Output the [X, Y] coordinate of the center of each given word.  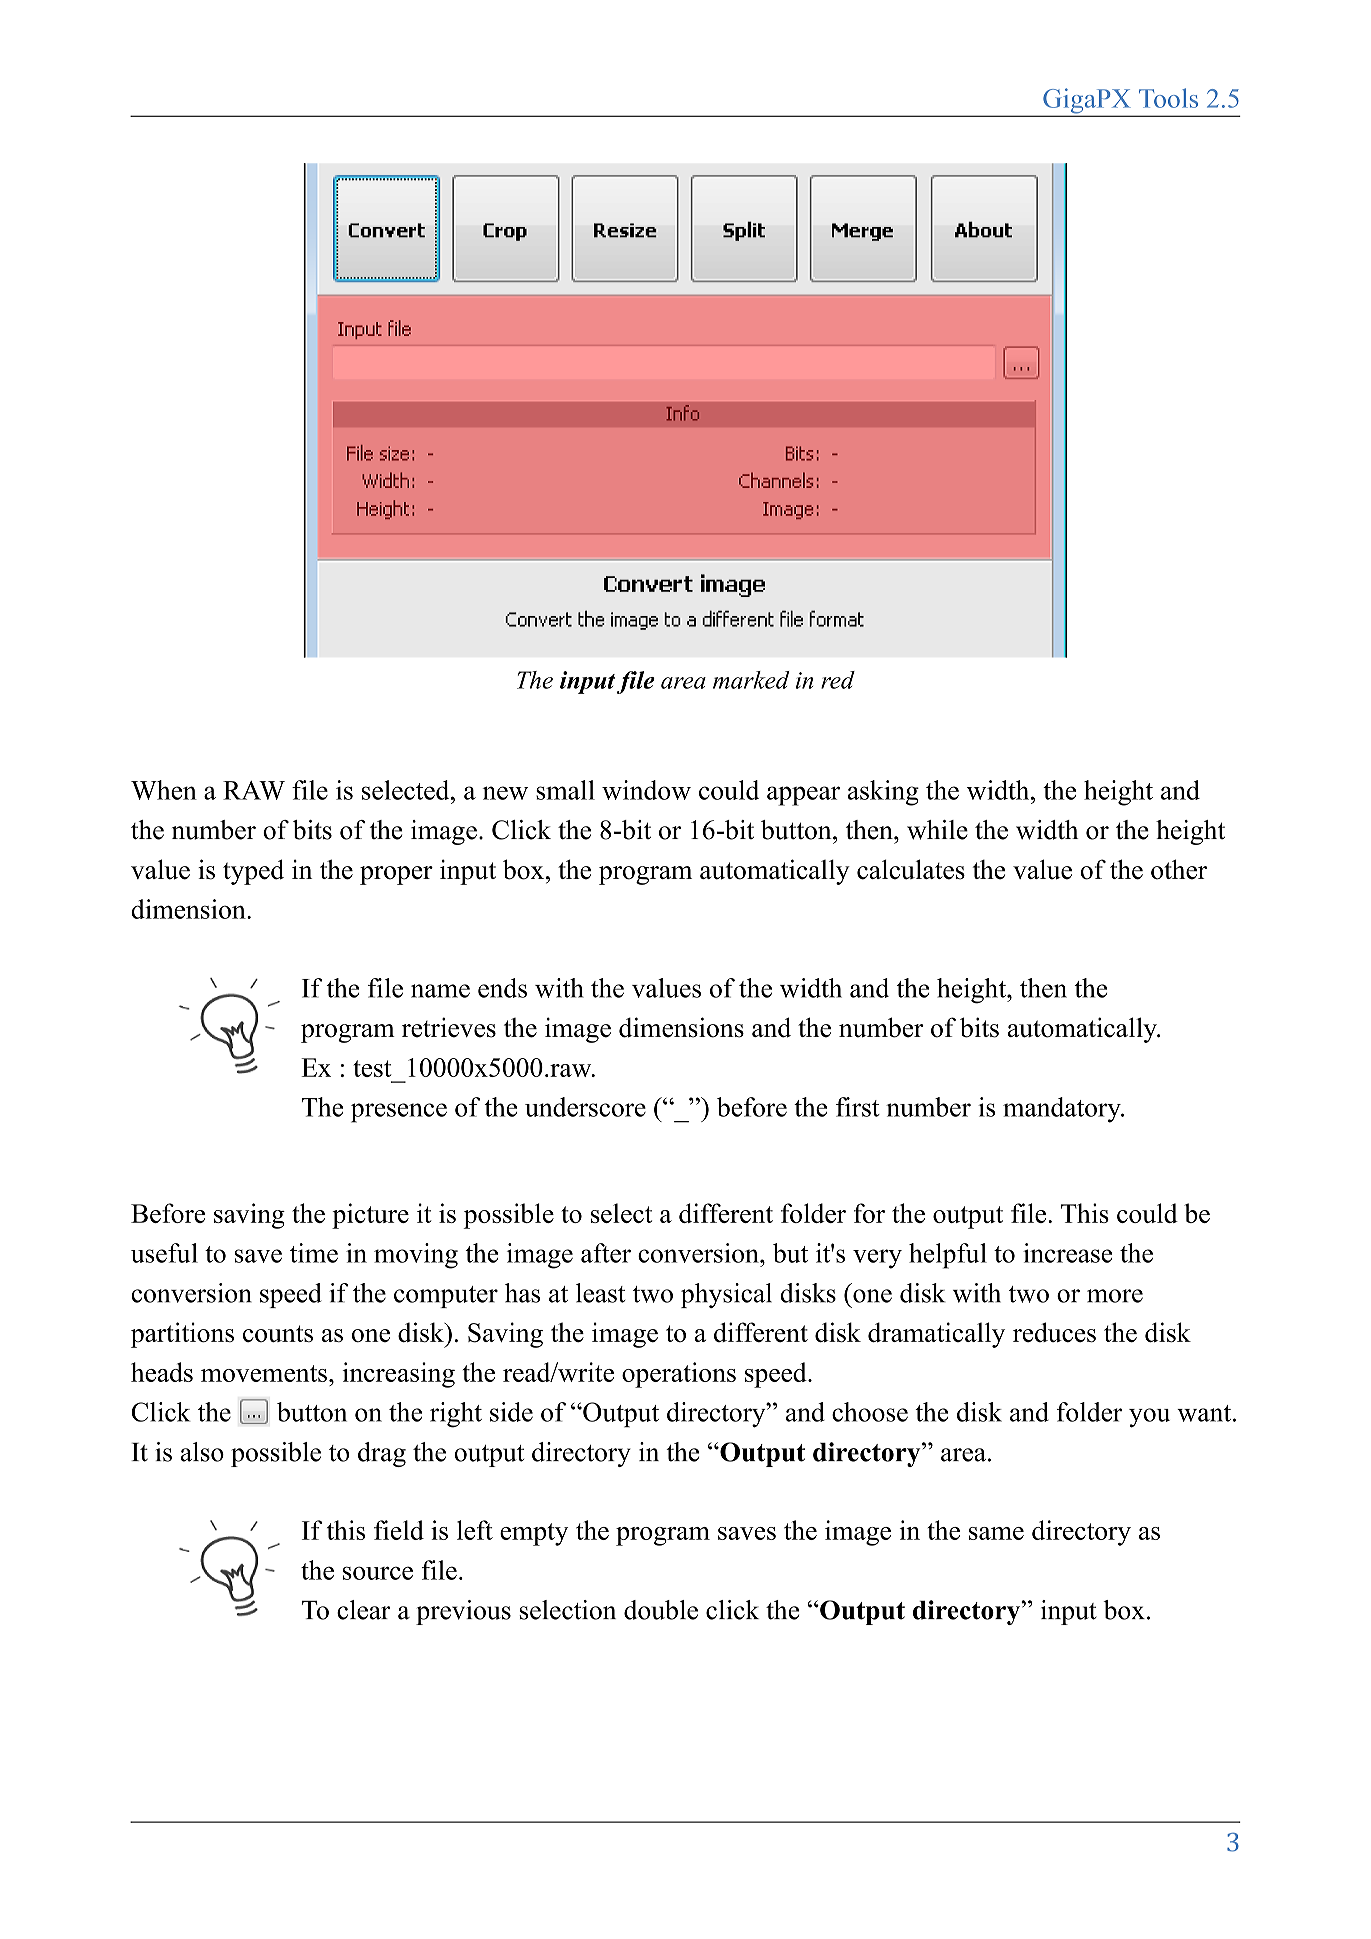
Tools [1168, 98]
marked [751, 680]
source [378, 1573]
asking [883, 793]
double [661, 1610]
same [996, 1533]
